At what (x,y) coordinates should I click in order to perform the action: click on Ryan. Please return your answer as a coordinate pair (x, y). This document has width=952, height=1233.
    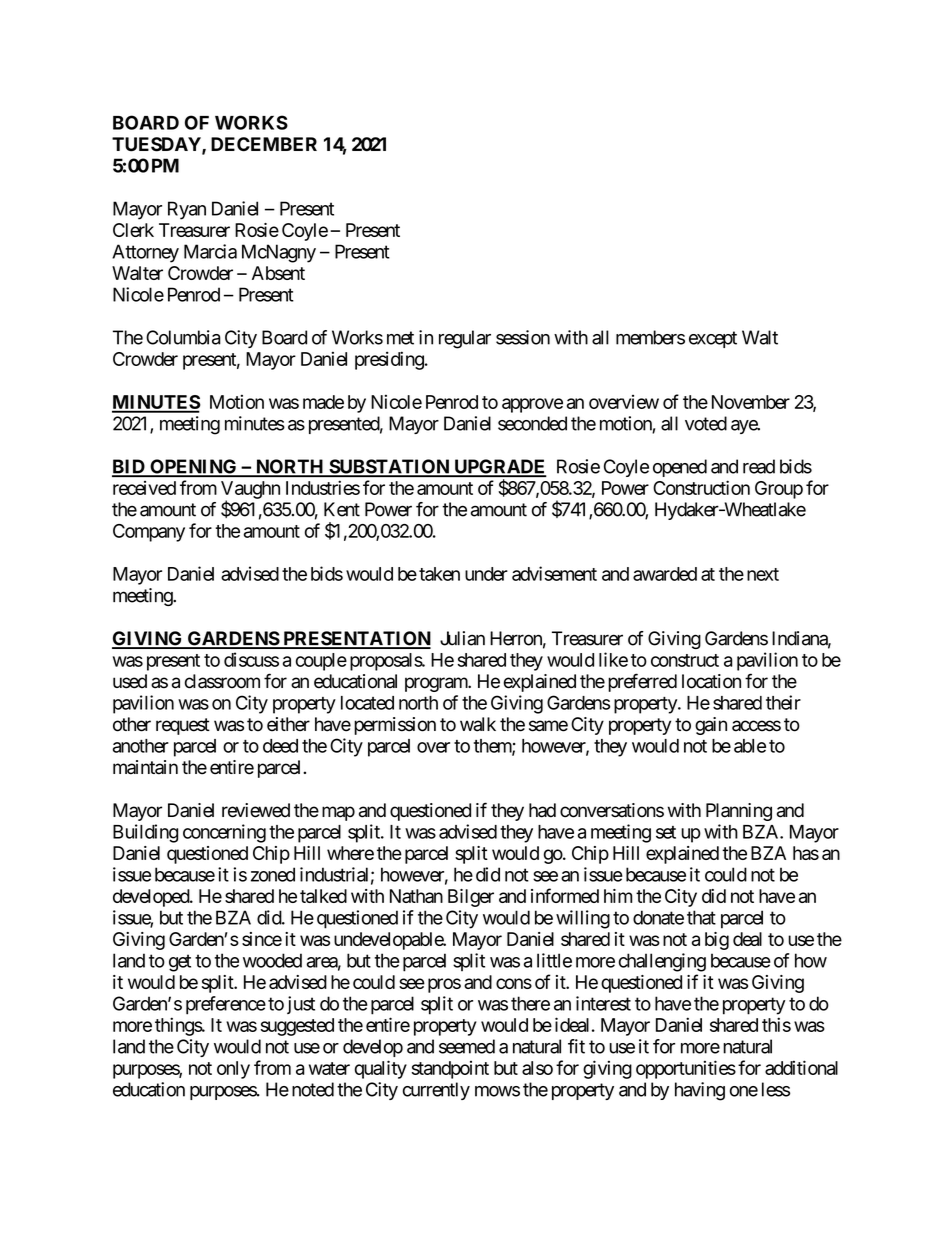
    Looking at the image, I should click on (187, 210).
